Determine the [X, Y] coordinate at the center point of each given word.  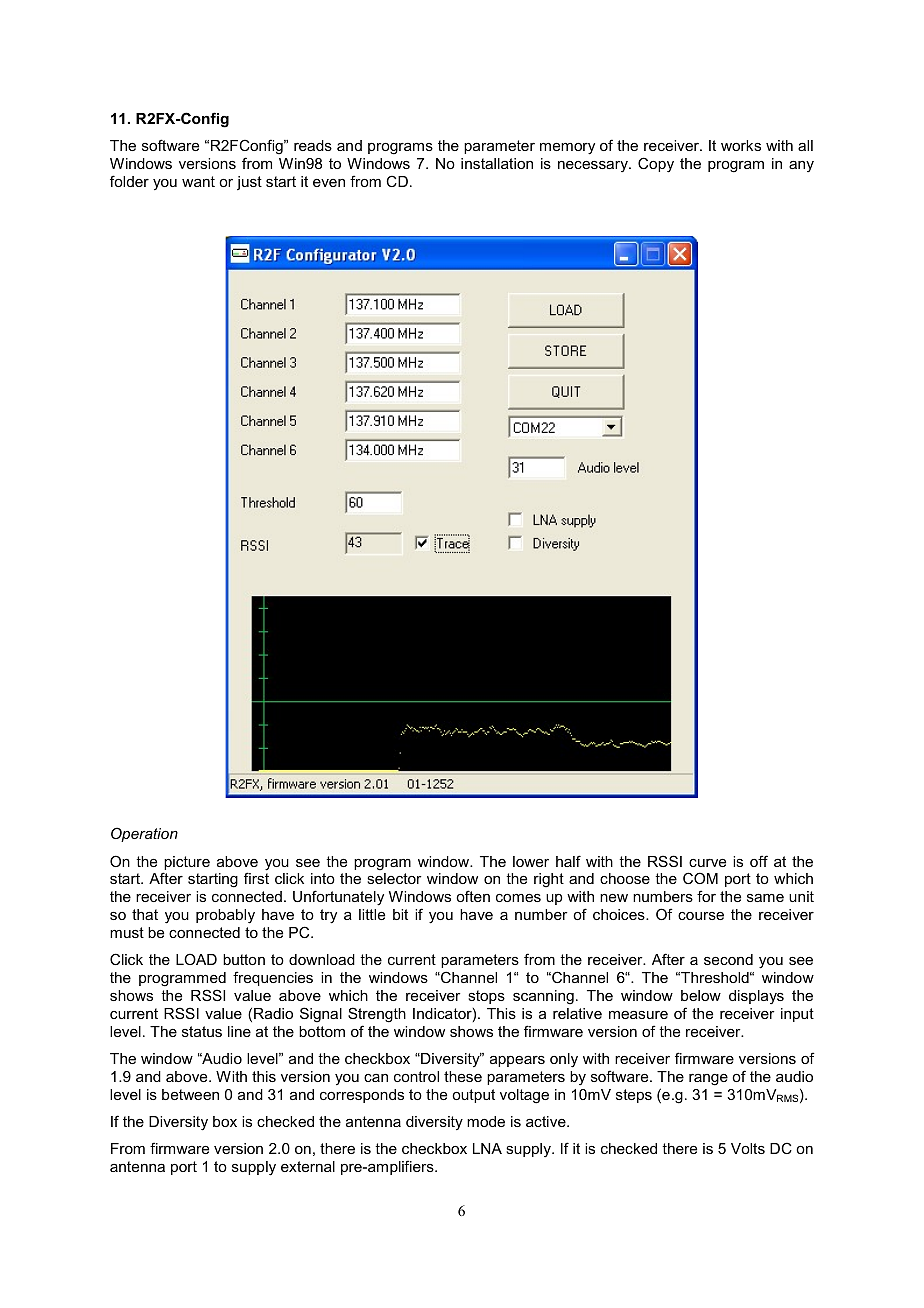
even [329, 183]
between [190, 1094]
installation [497, 163]
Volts [748, 1148]
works [741, 145]
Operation [144, 834]
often [473, 896]
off [759, 861]
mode [486, 1121]
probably [225, 916]
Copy [656, 165]
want [198, 181]
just [249, 183]
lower [531, 861]
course [701, 916]
